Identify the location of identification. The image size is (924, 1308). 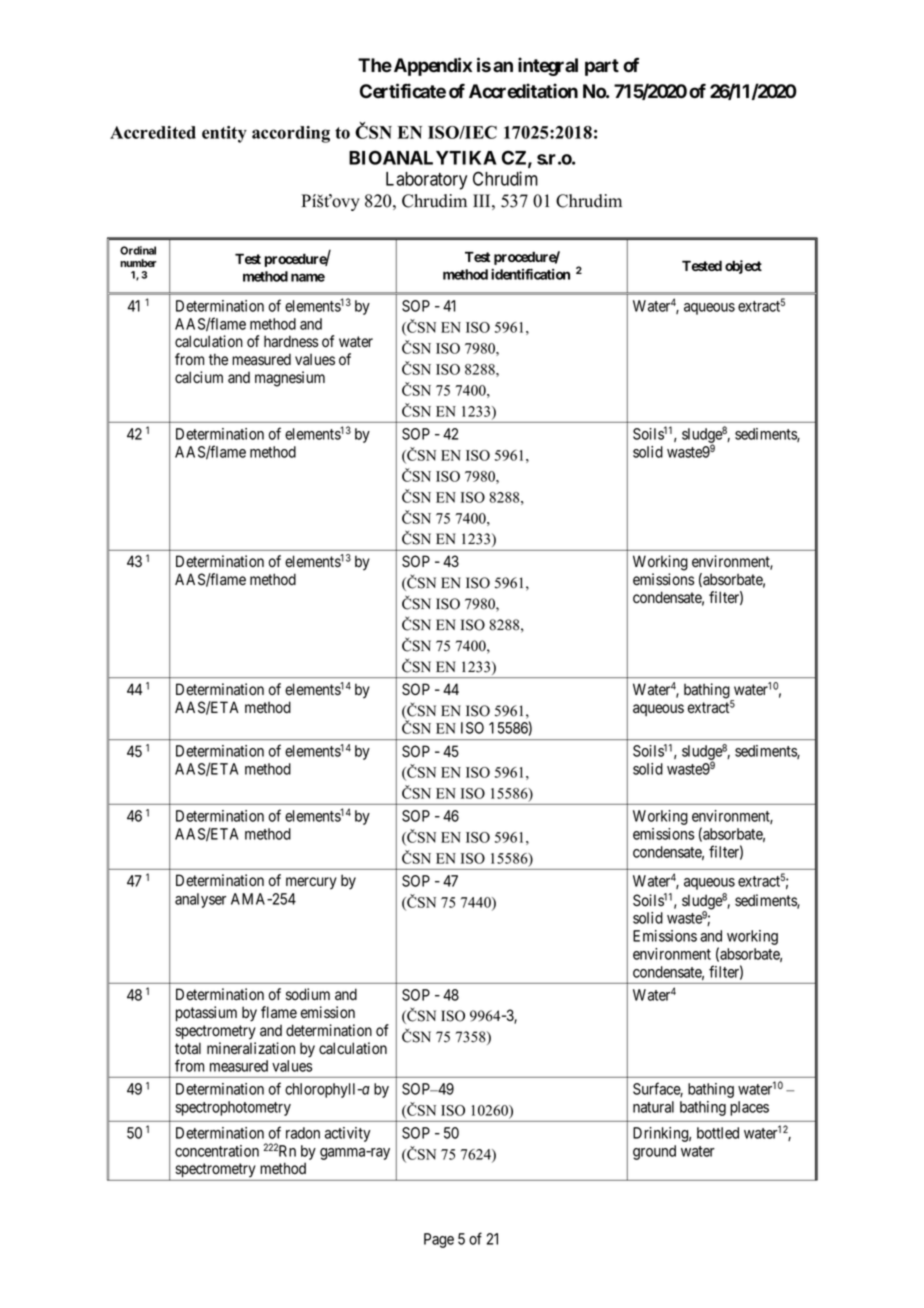
(530, 274).
